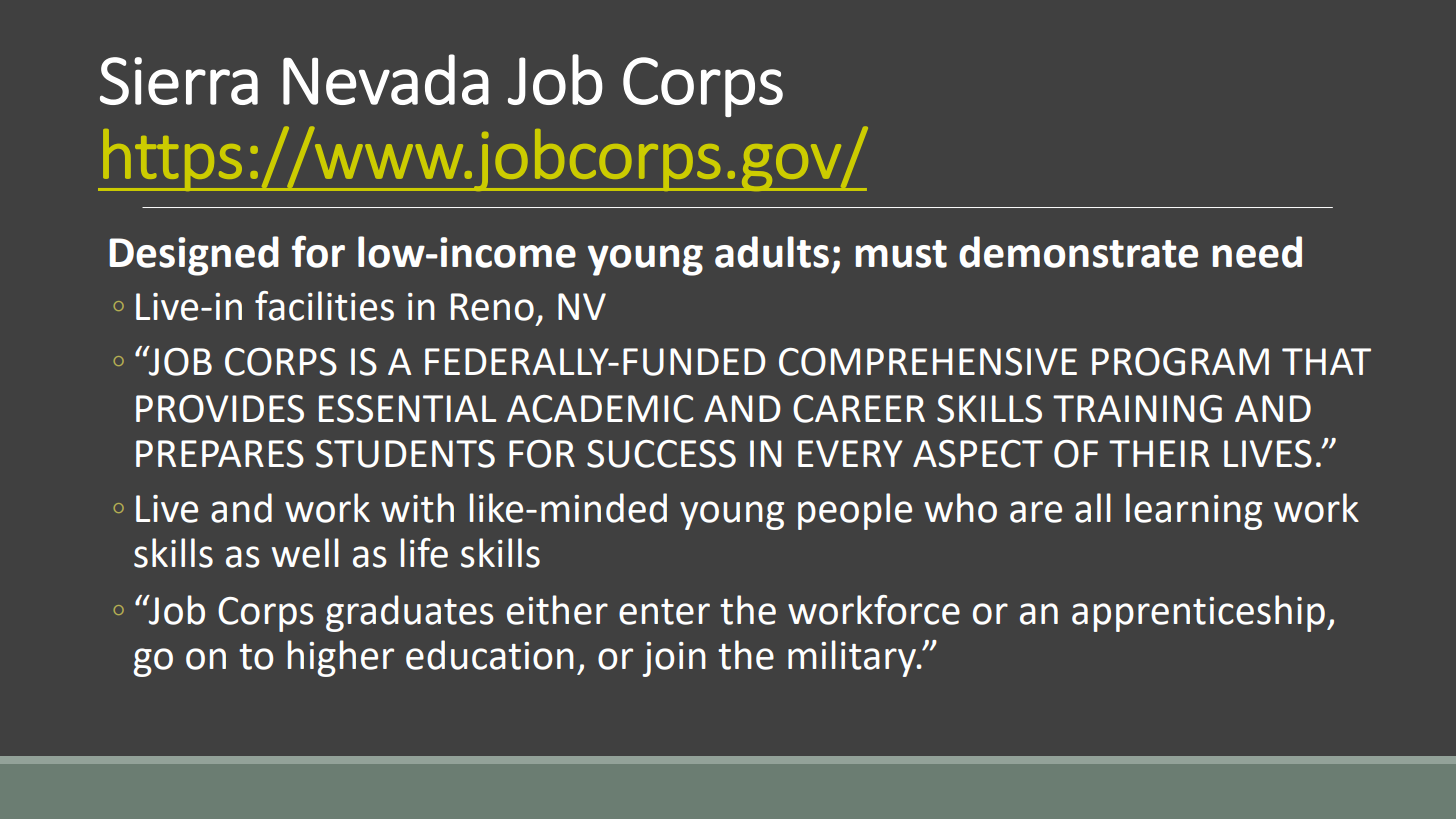 The height and width of the screenshot is (819, 1456). I want to click on demonstrate, so click(1078, 252).
